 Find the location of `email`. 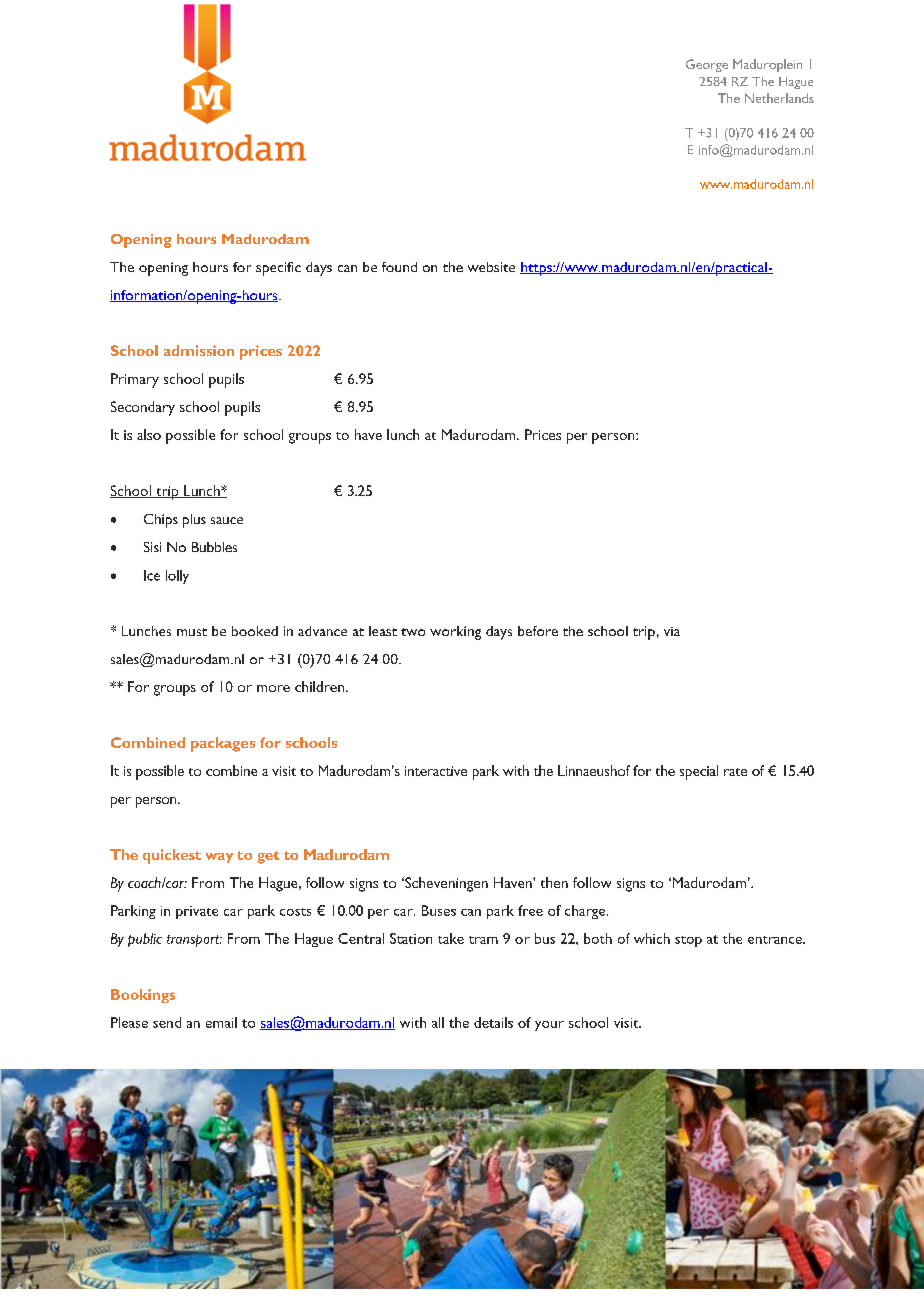

email is located at coordinates (221, 1022).
